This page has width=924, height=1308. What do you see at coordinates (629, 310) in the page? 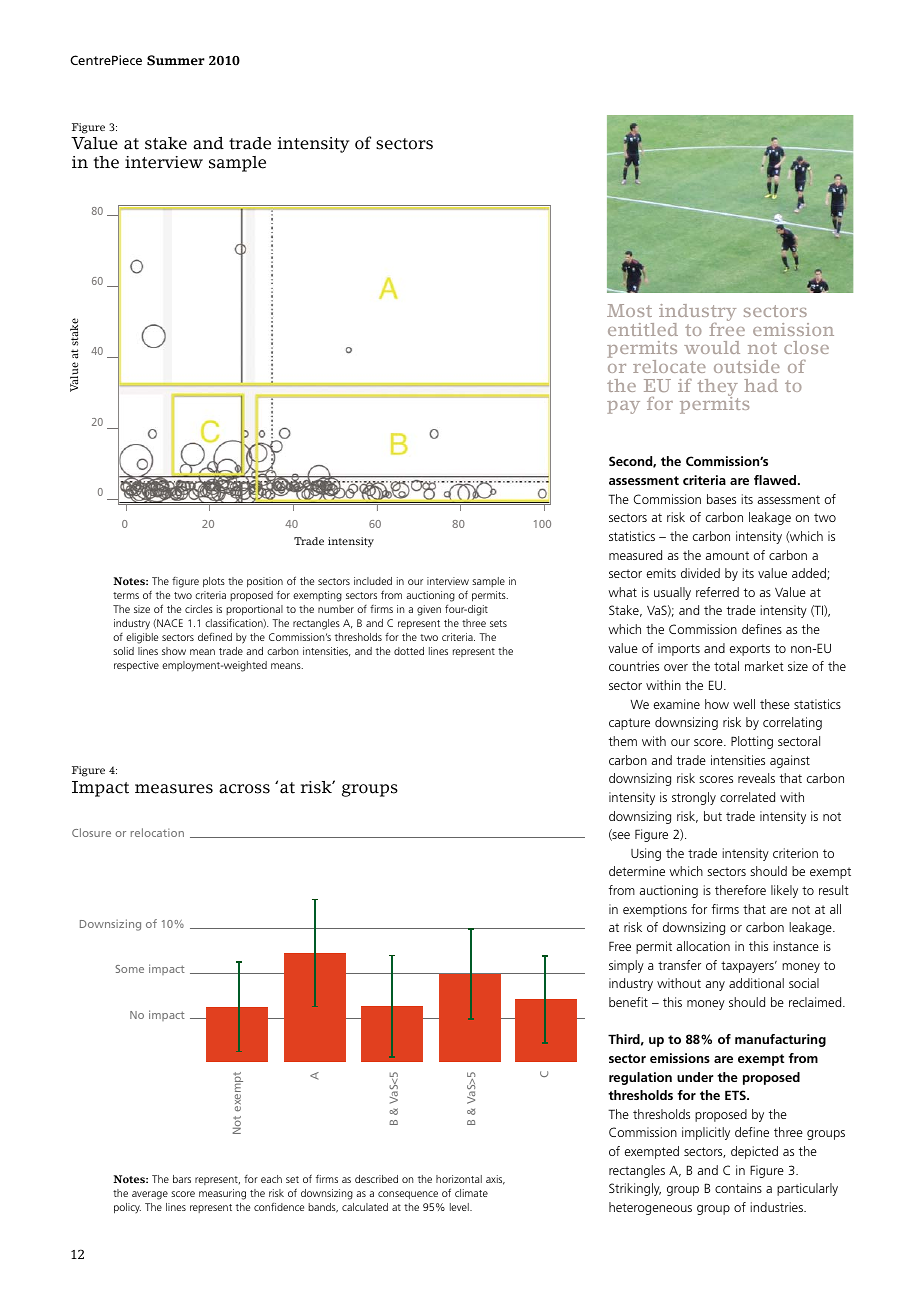
I see `Most` at bounding box center [629, 310].
